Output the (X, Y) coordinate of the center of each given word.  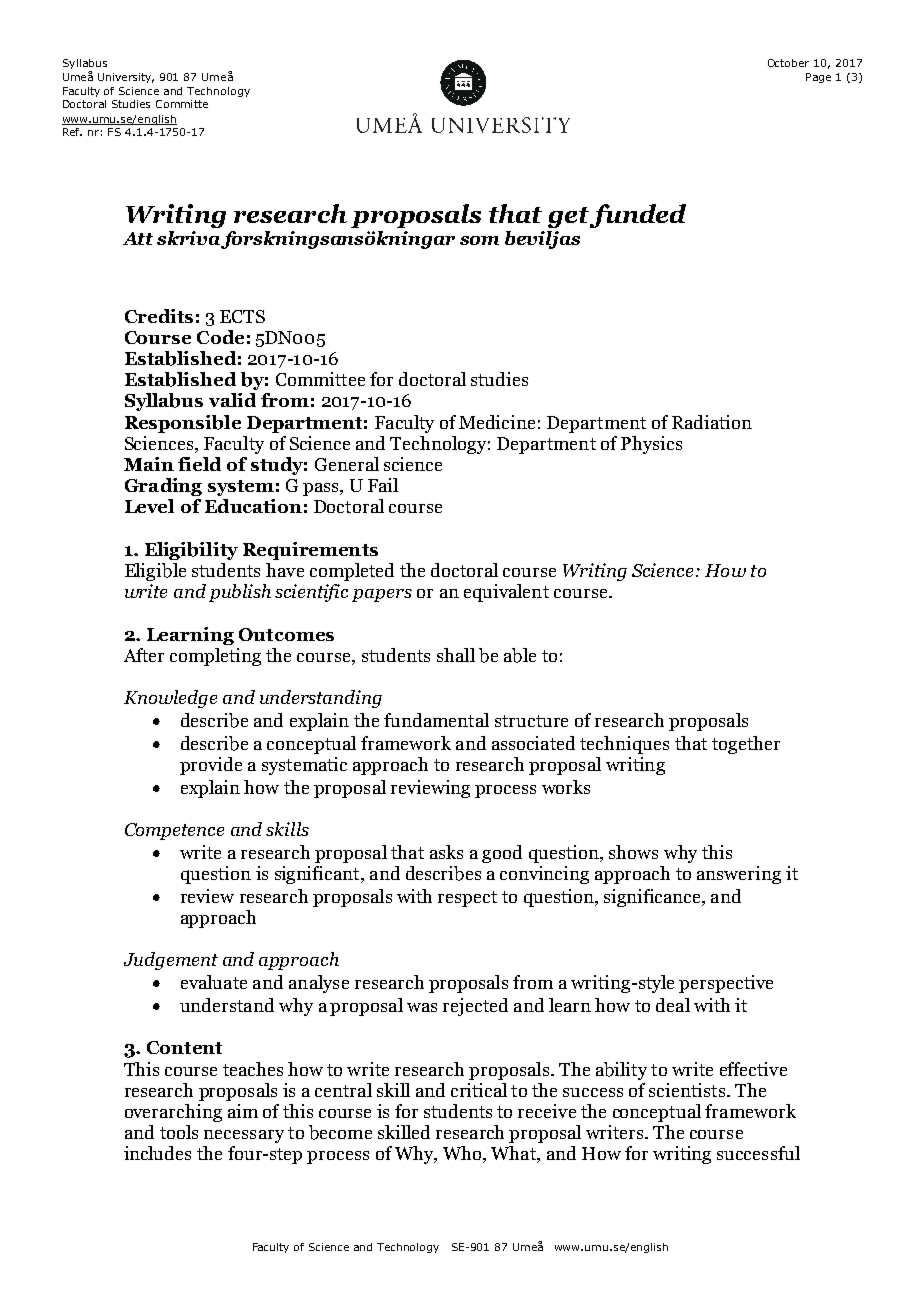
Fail (383, 485)
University (126, 78)
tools (179, 1132)
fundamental (436, 720)
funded (636, 216)
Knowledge (170, 699)
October (788, 63)
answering (739, 875)
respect (467, 899)
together (746, 745)
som (479, 240)
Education (253, 506)
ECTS (242, 316)
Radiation (712, 422)
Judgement (171, 961)
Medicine (497, 422)
